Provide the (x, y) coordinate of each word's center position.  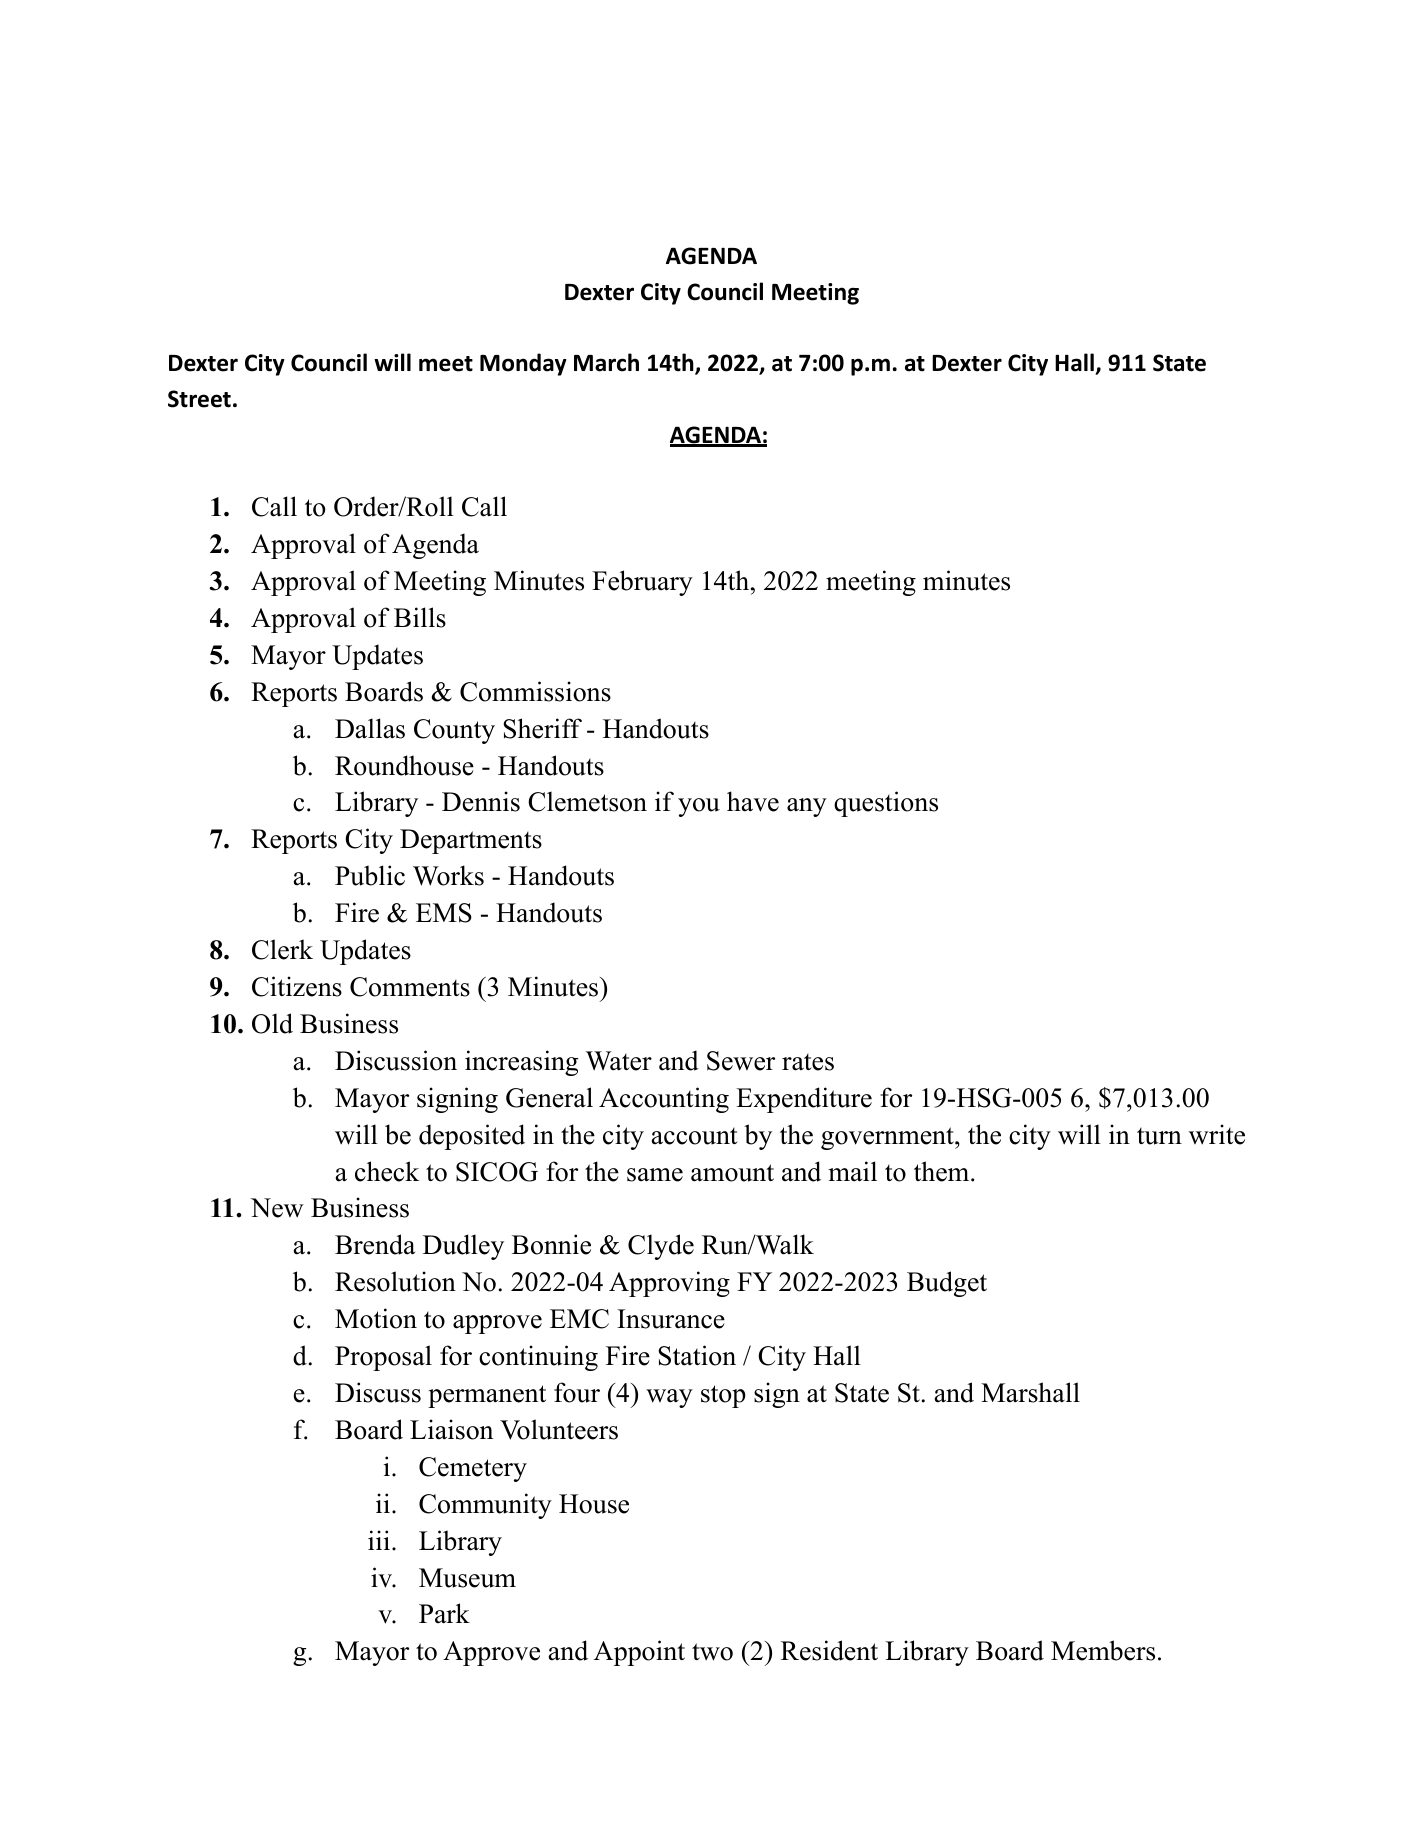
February (642, 583)
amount (732, 1173)
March (606, 362)
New (277, 1208)
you (699, 807)
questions (886, 804)
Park (444, 1613)
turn (1159, 1136)
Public (370, 875)
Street (199, 399)
